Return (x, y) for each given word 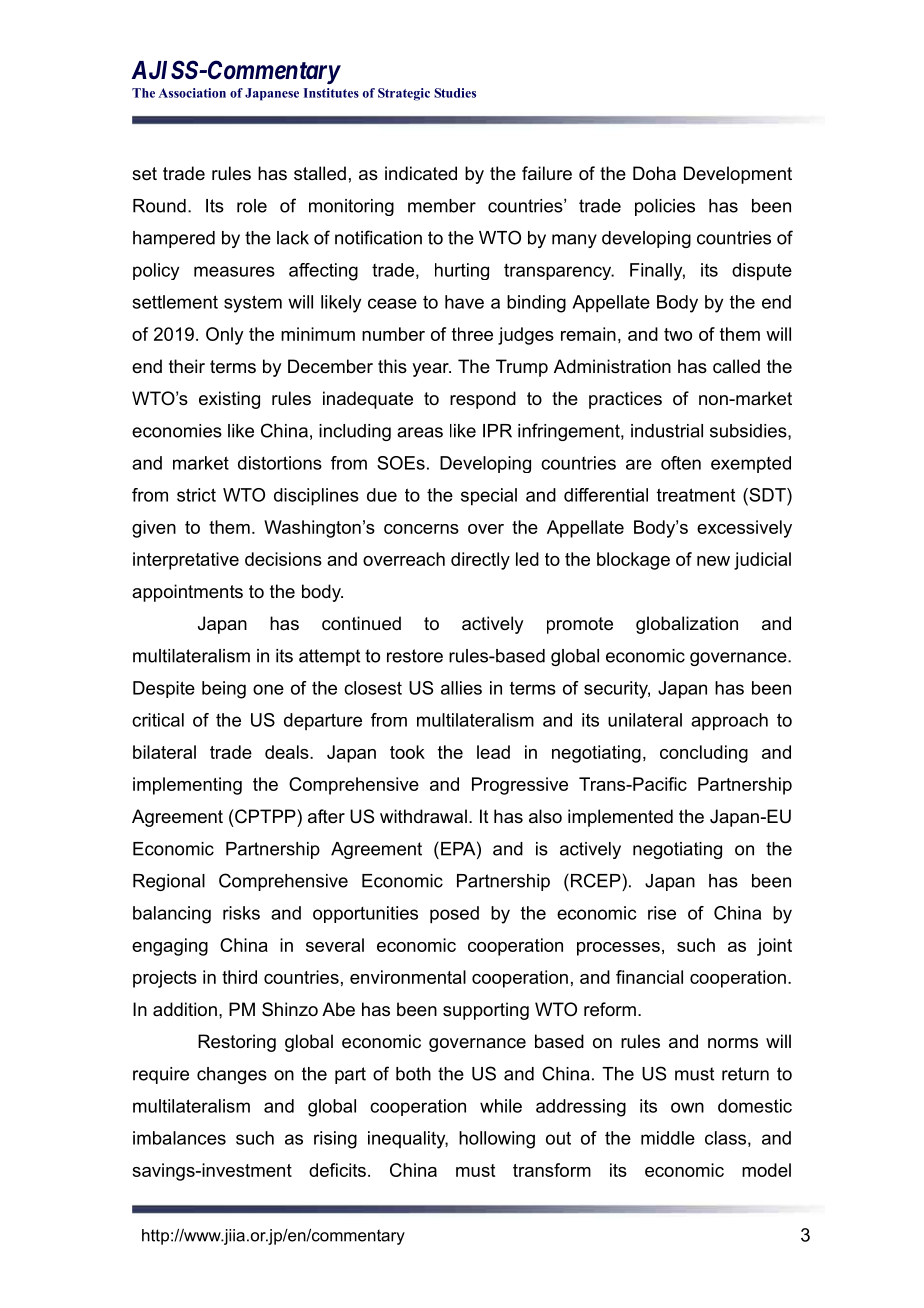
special (489, 497)
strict (196, 495)
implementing (187, 786)
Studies (455, 93)
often (681, 463)
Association (192, 93)
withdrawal (423, 816)
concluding (704, 754)
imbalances (179, 1138)
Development (738, 175)
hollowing (497, 1140)
